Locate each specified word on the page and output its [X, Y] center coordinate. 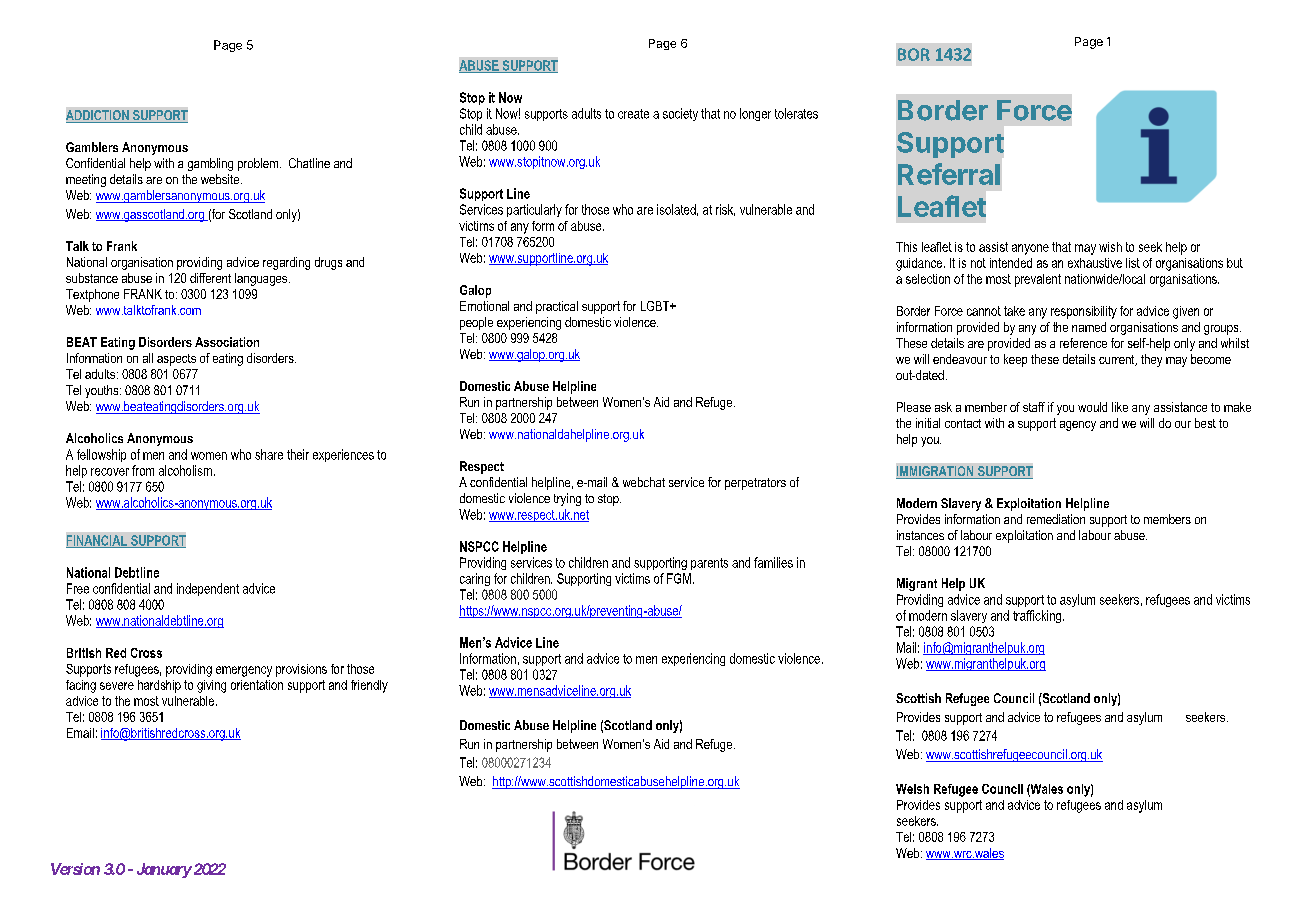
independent [208, 589]
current [1118, 360]
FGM [679, 578]
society [680, 114]
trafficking [1038, 616]
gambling [210, 164]
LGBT [656, 306]
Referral [949, 174]
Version [75, 869]
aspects [176, 360]
